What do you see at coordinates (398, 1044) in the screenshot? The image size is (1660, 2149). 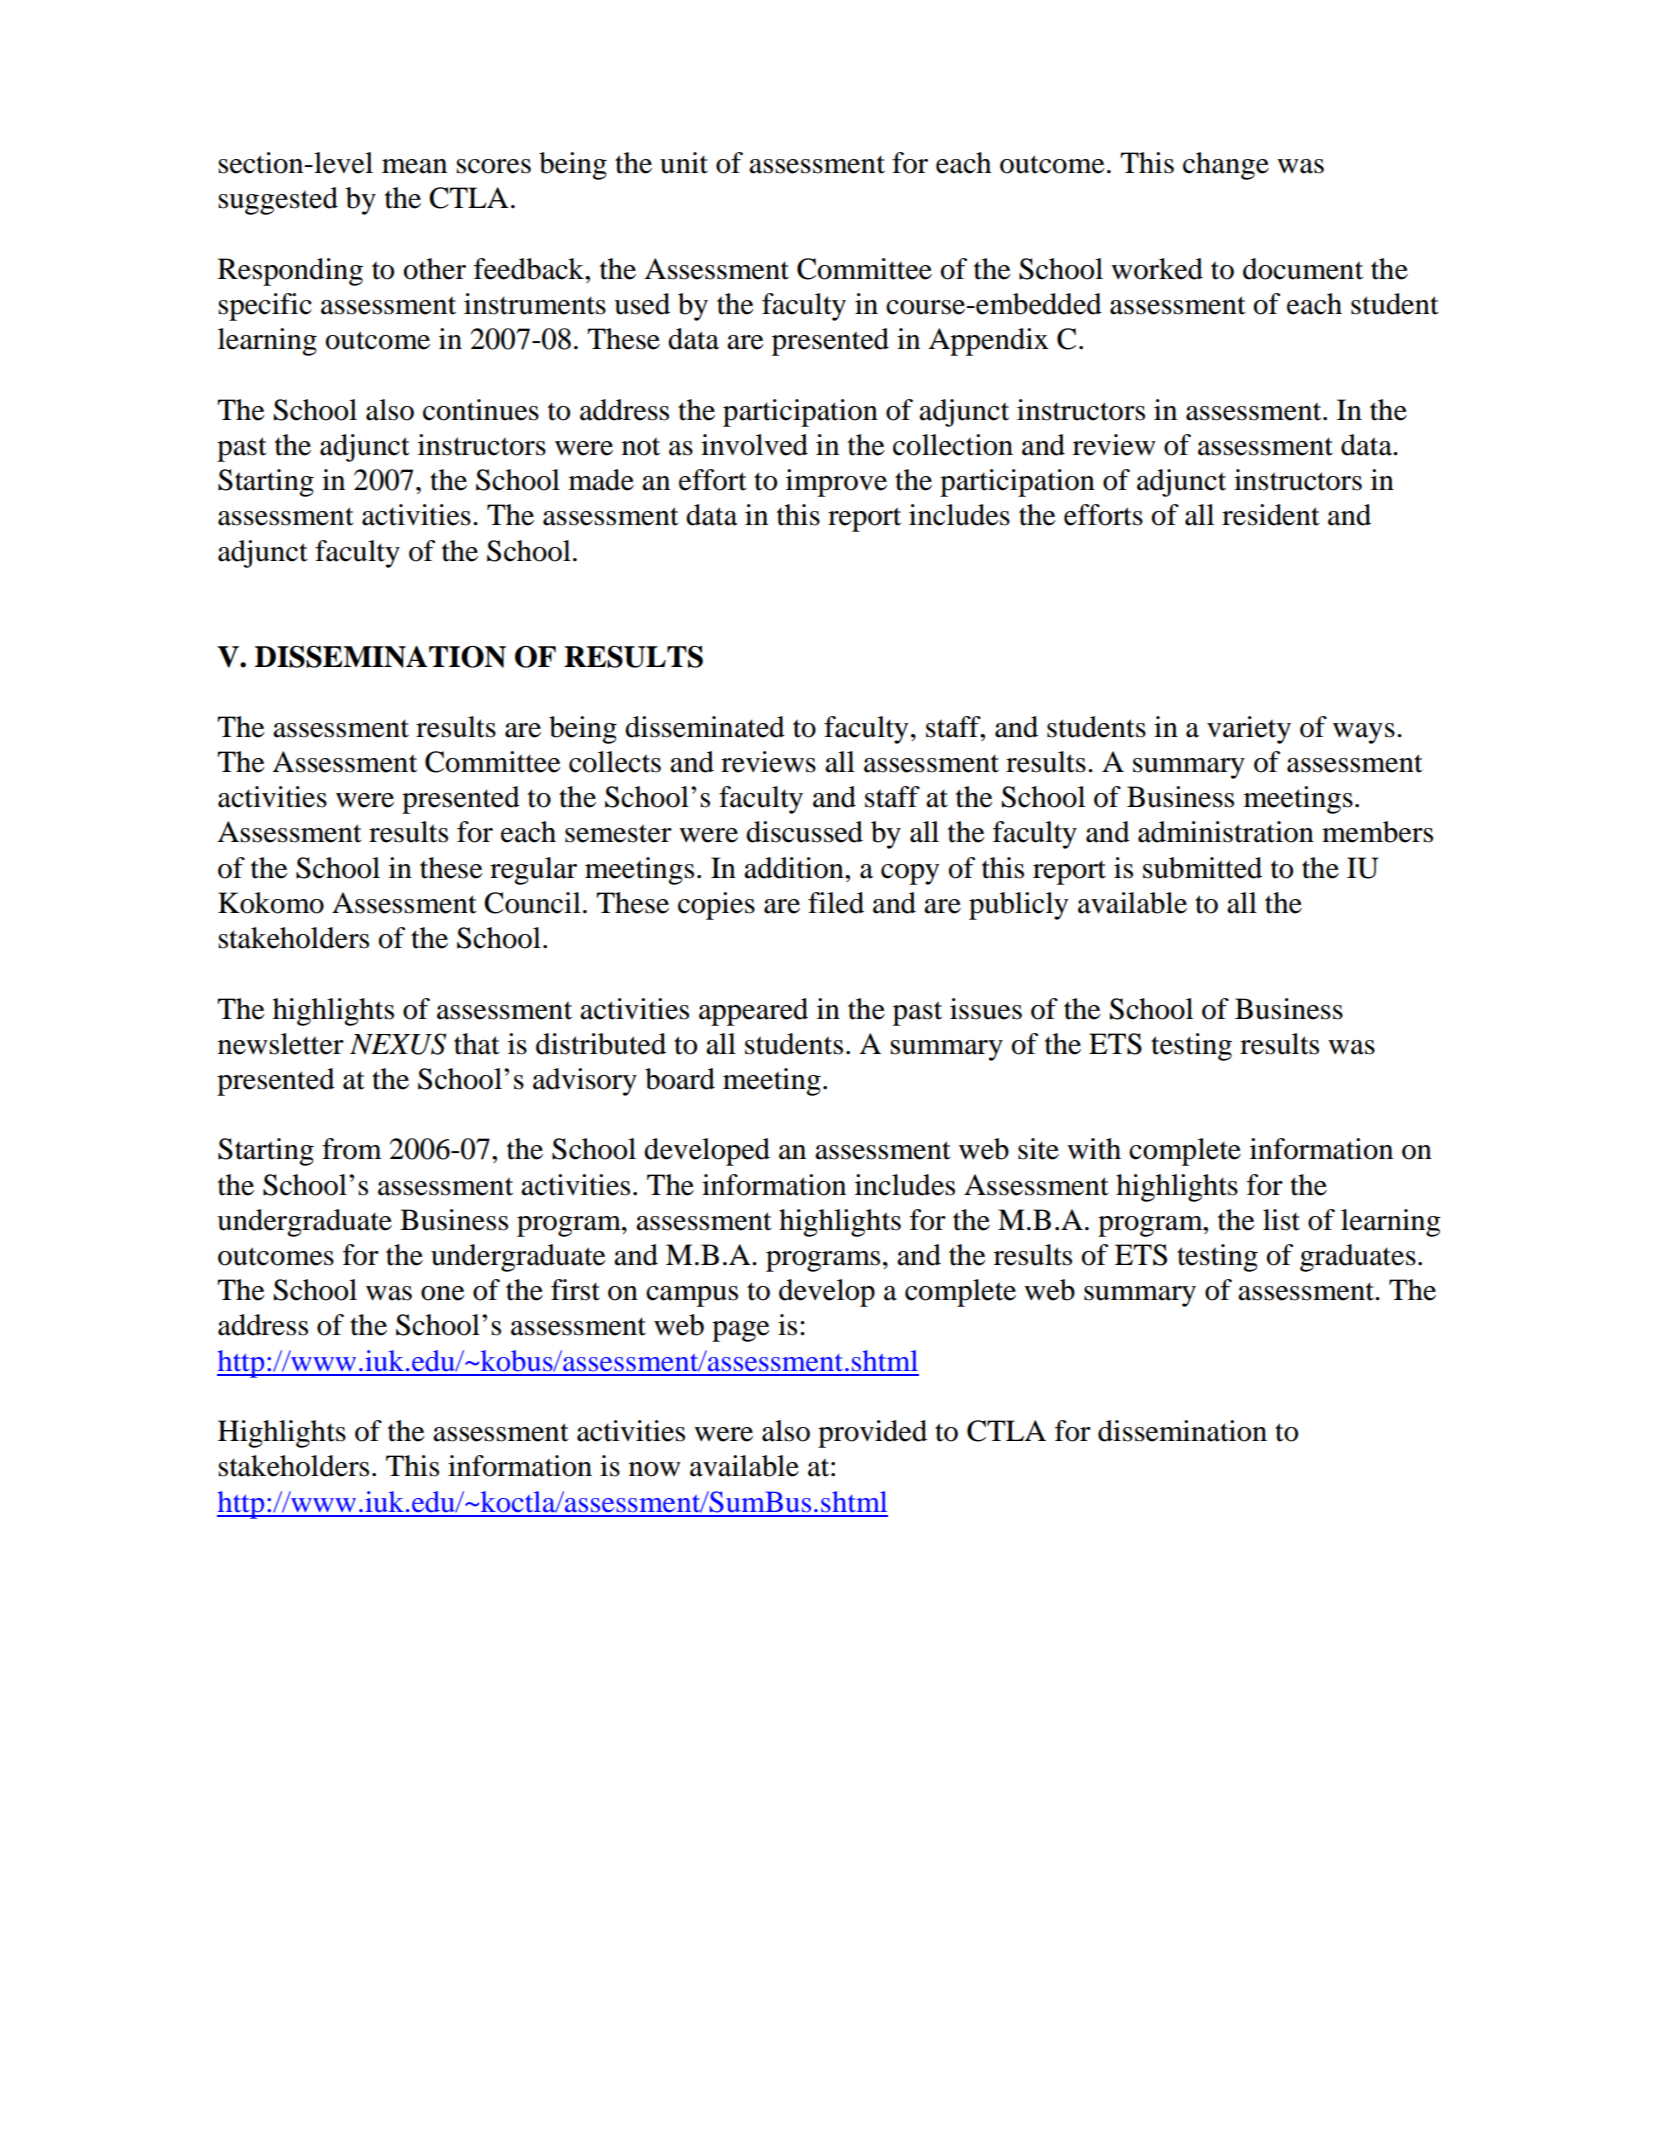 I see `NEXUS` at bounding box center [398, 1044].
